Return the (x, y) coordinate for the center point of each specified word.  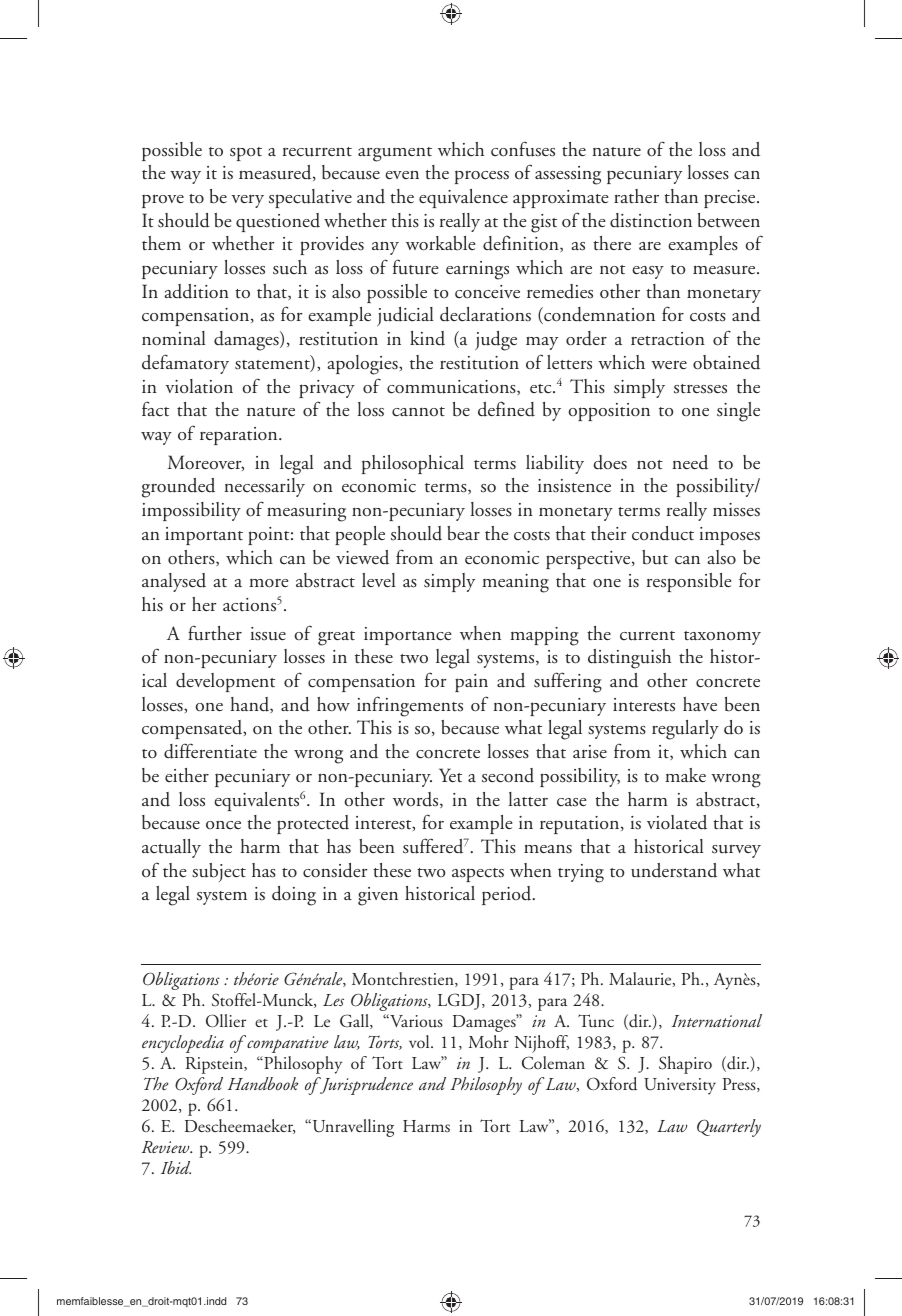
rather (636, 196)
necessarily (265, 487)
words (417, 800)
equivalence (463, 198)
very (247, 201)
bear (463, 533)
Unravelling (352, 1128)
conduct (663, 533)
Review (167, 1147)
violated (677, 822)
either (187, 775)
